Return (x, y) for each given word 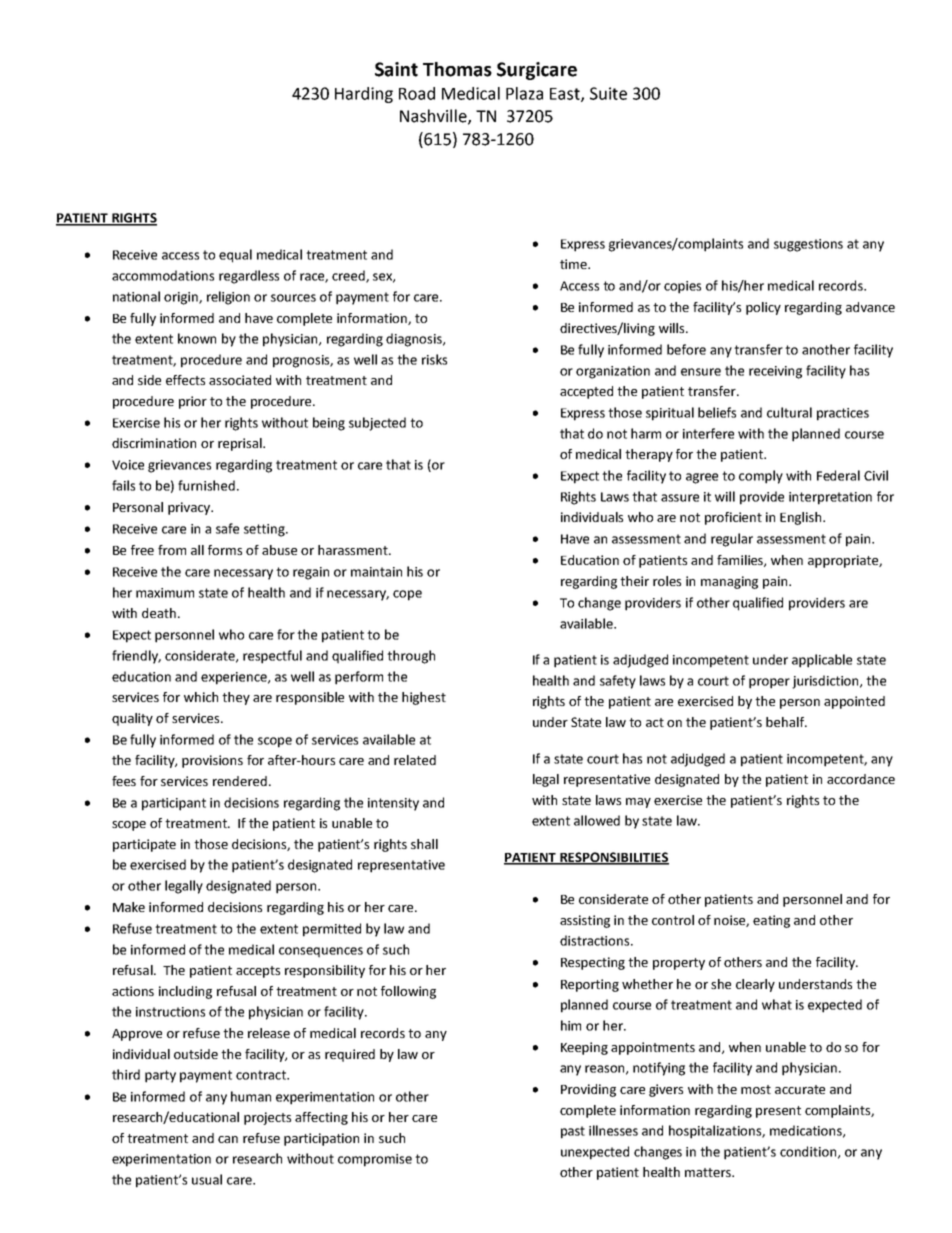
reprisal (241, 444)
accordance (861, 779)
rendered (240, 781)
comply (761, 477)
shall (424, 844)
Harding (364, 95)
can (228, 1139)
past (573, 1132)
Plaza (524, 93)
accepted (586, 392)
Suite (608, 93)
